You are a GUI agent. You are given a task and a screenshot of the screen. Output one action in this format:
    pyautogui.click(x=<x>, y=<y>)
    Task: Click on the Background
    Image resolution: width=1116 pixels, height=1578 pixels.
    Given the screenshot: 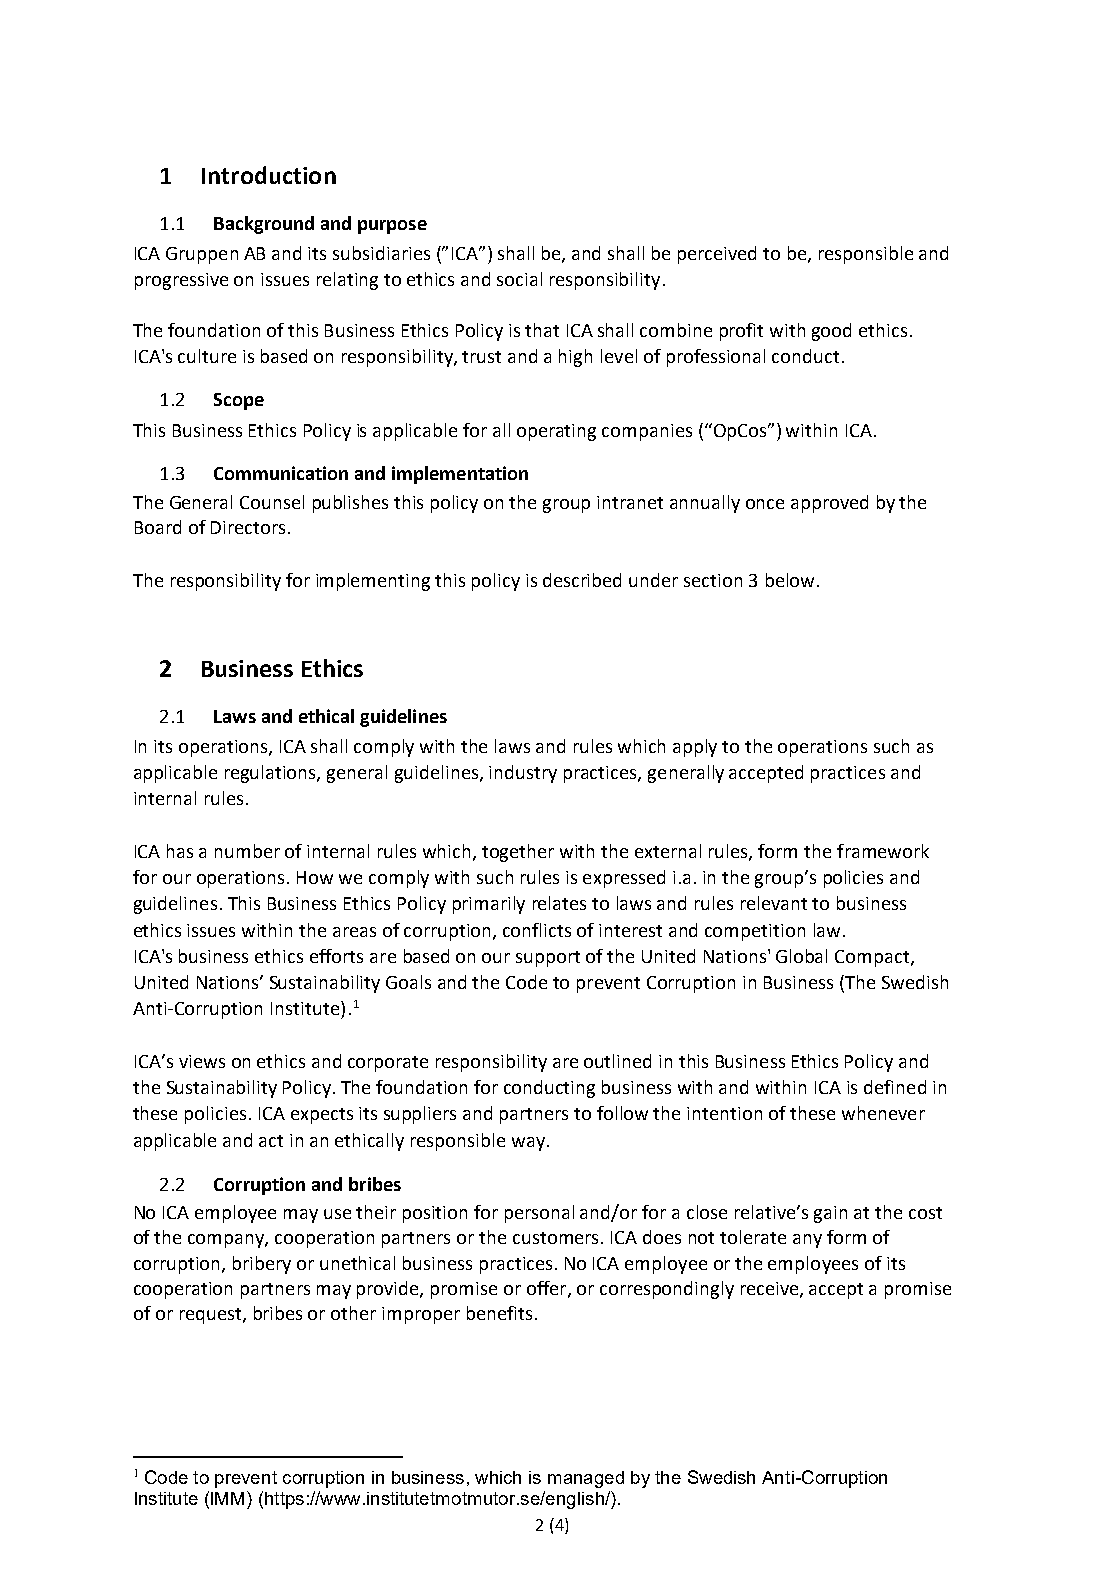 What is the action you would take?
    pyautogui.click(x=264, y=225)
